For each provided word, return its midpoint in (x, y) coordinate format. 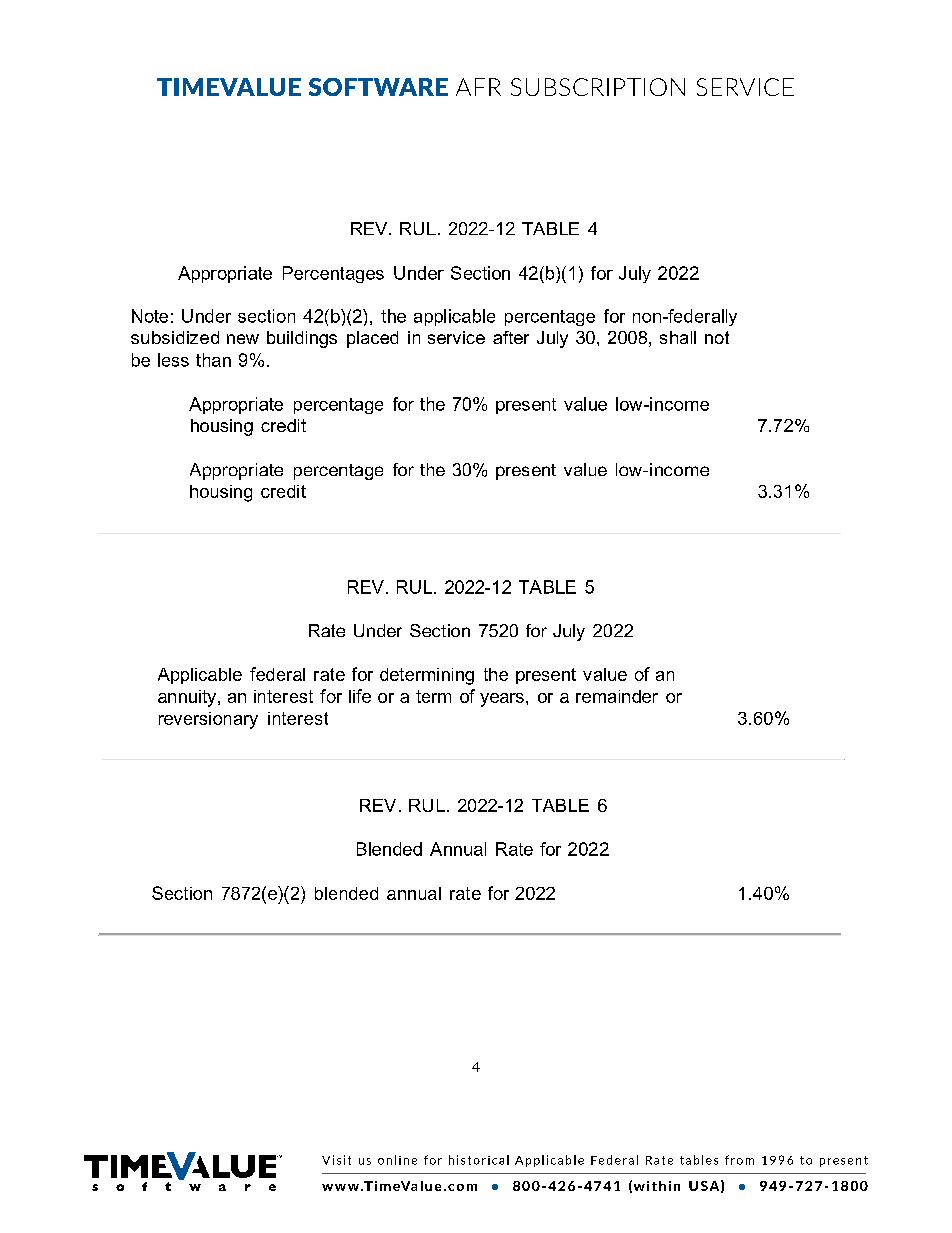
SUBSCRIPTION (598, 87)
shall (678, 337)
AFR (478, 87)
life (360, 696)
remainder (617, 696)
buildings (302, 339)
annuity (188, 698)
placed (372, 339)
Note (150, 316)
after (511, 337)
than (213, 360)
